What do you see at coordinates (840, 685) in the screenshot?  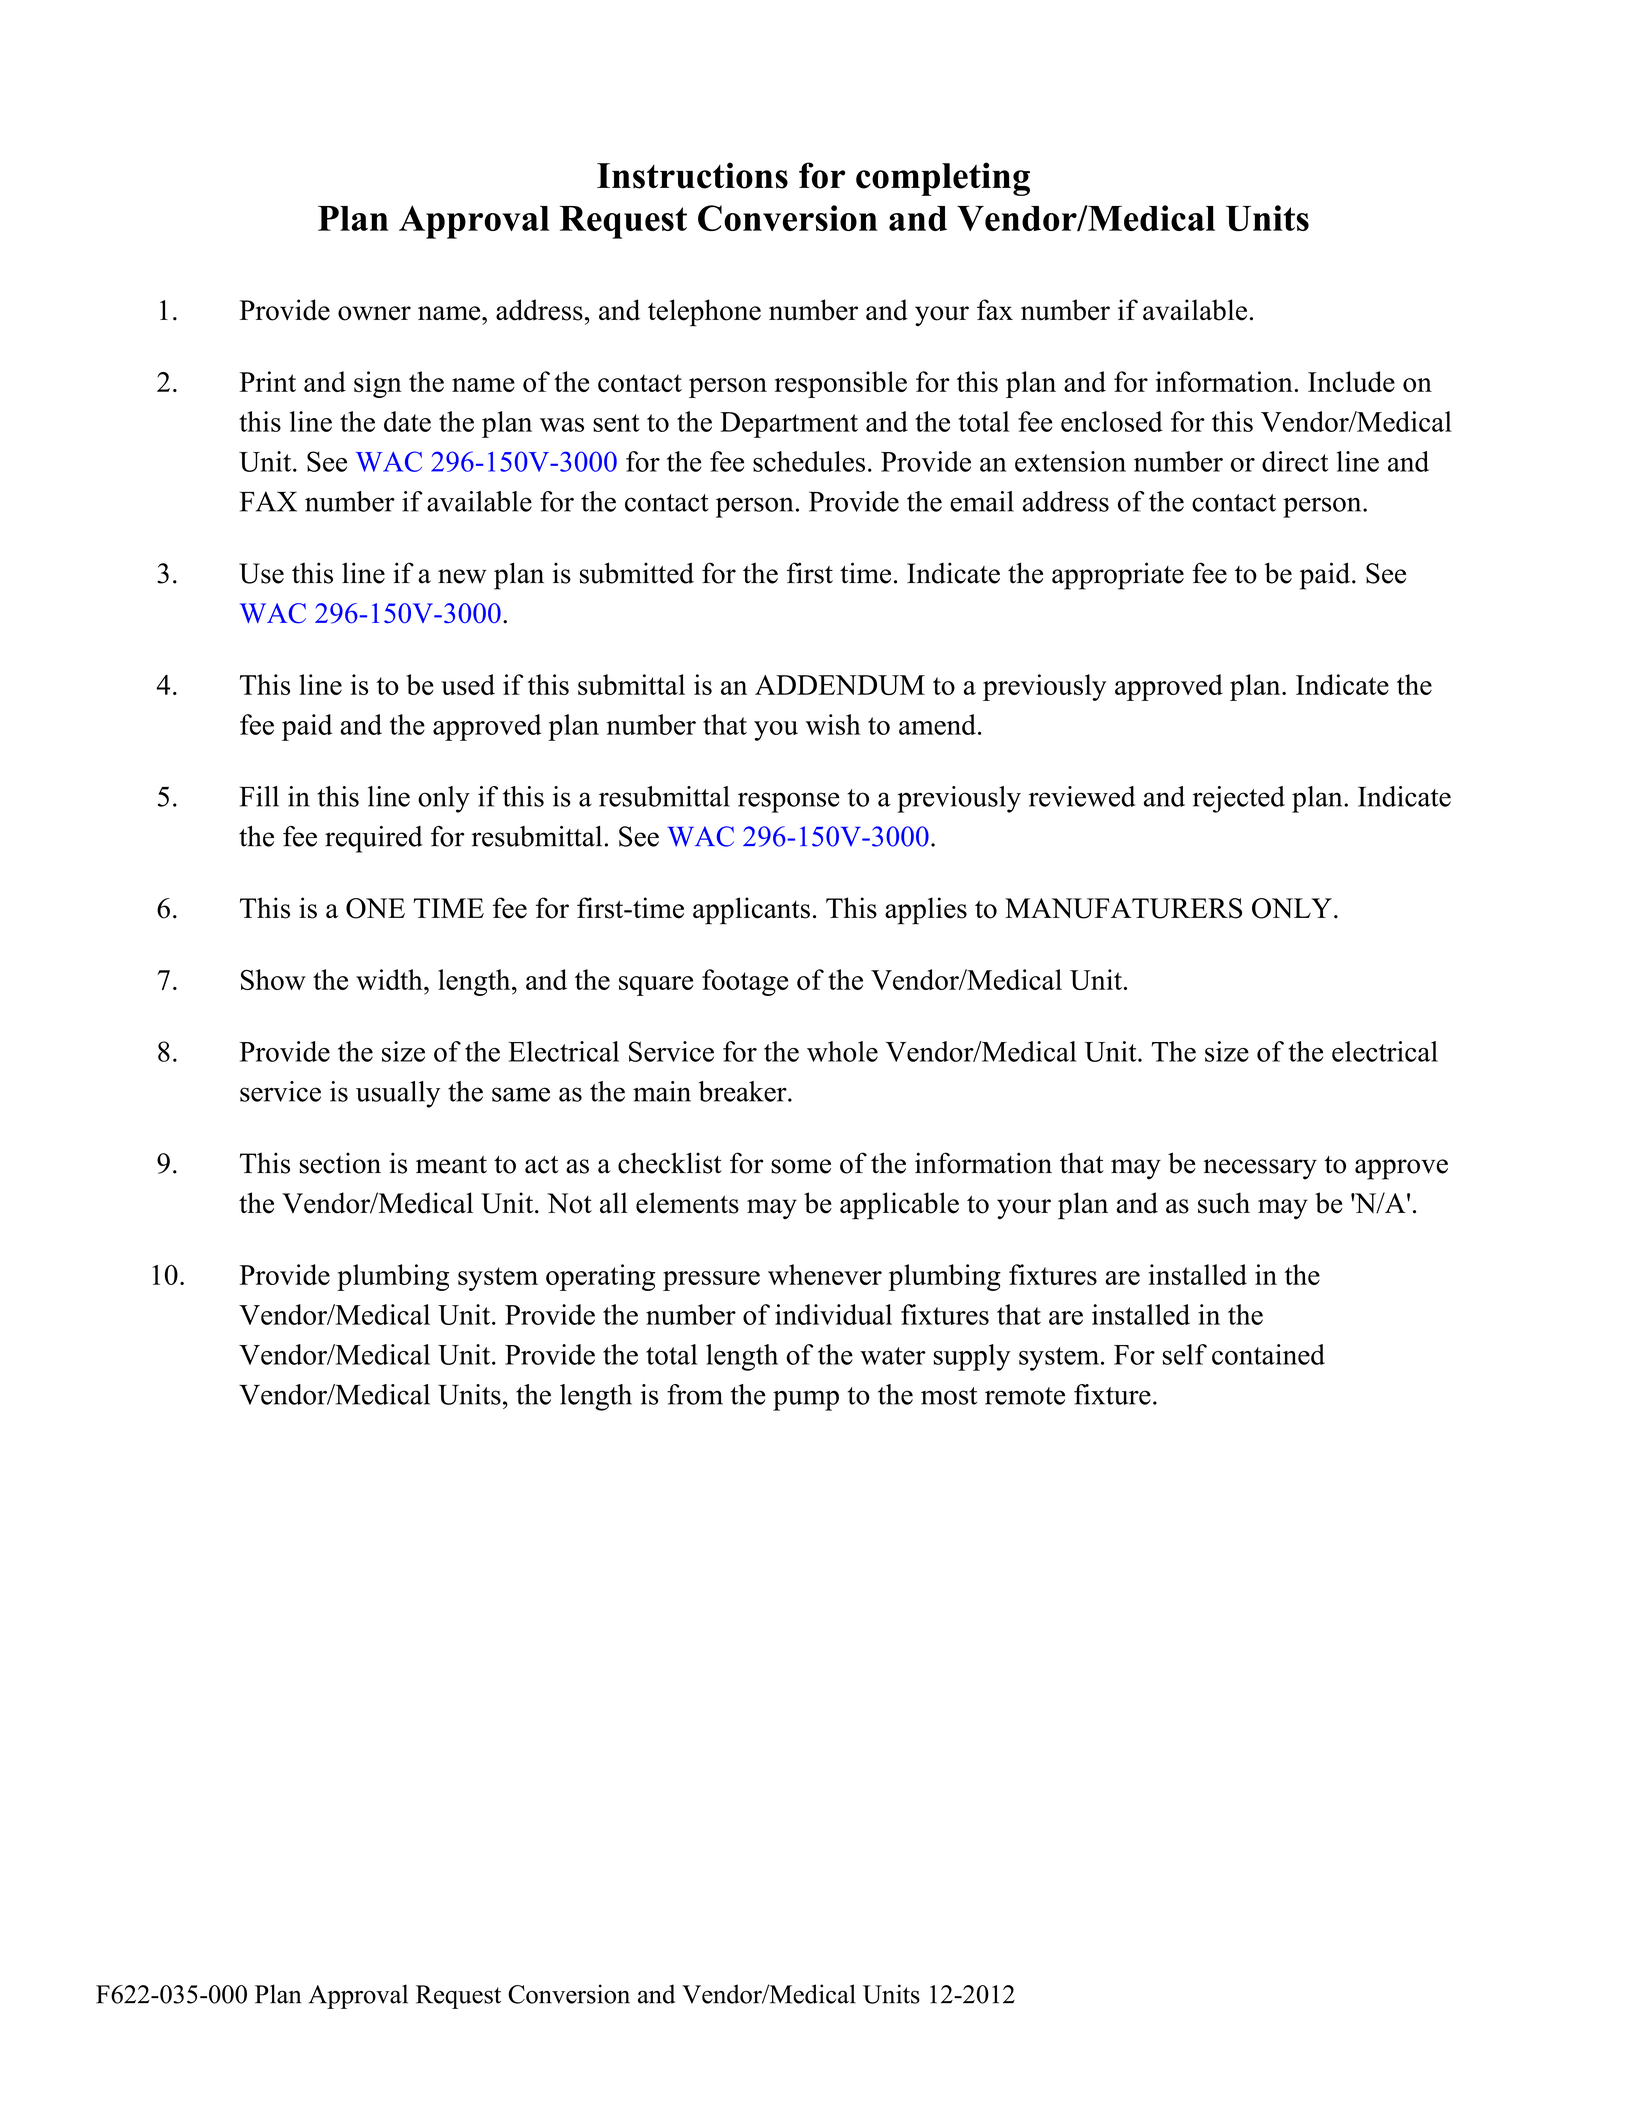 I see `ADDENDUM` at bounding box center [840, 685].
